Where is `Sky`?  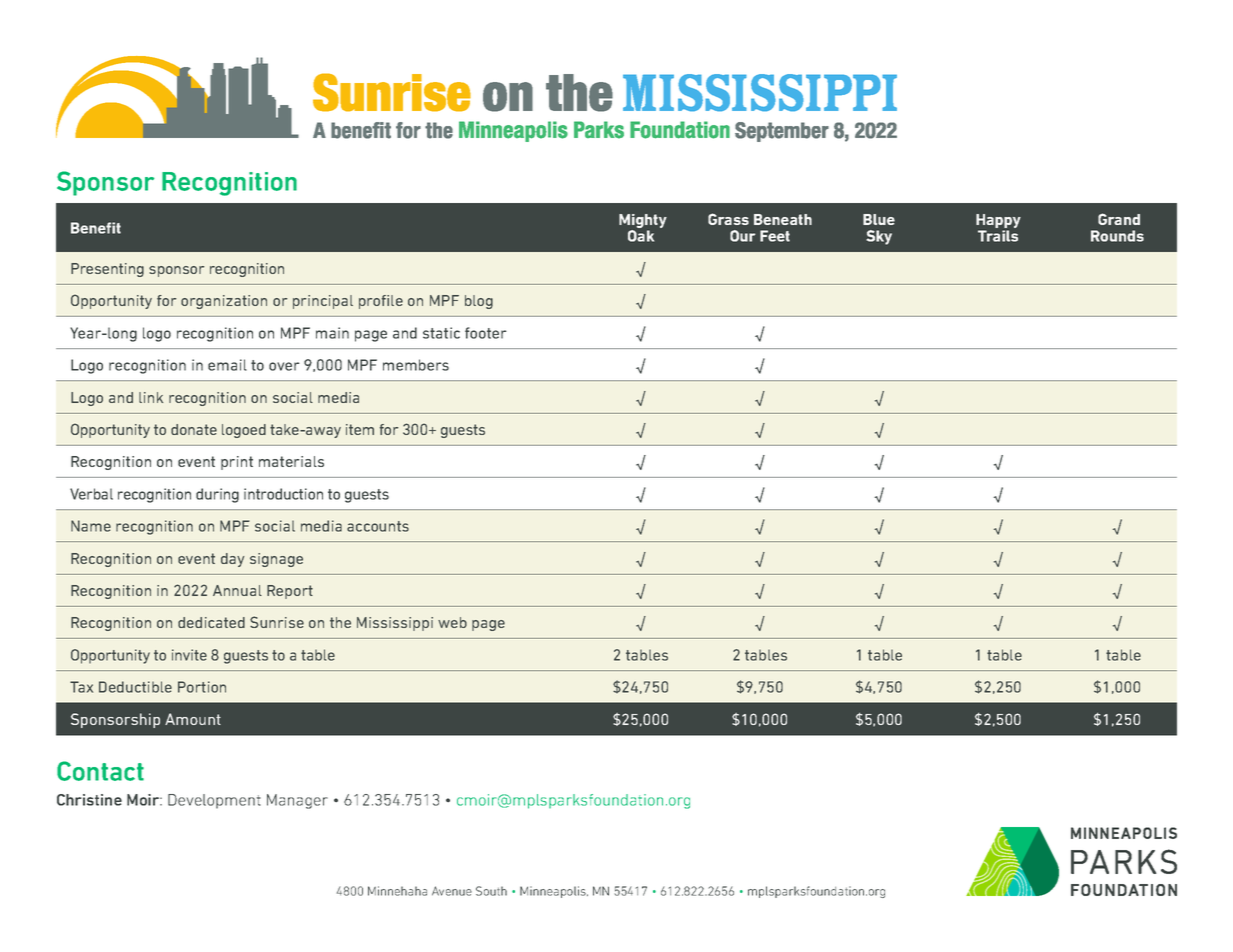
Sky is located at coordinates (879, 237).
